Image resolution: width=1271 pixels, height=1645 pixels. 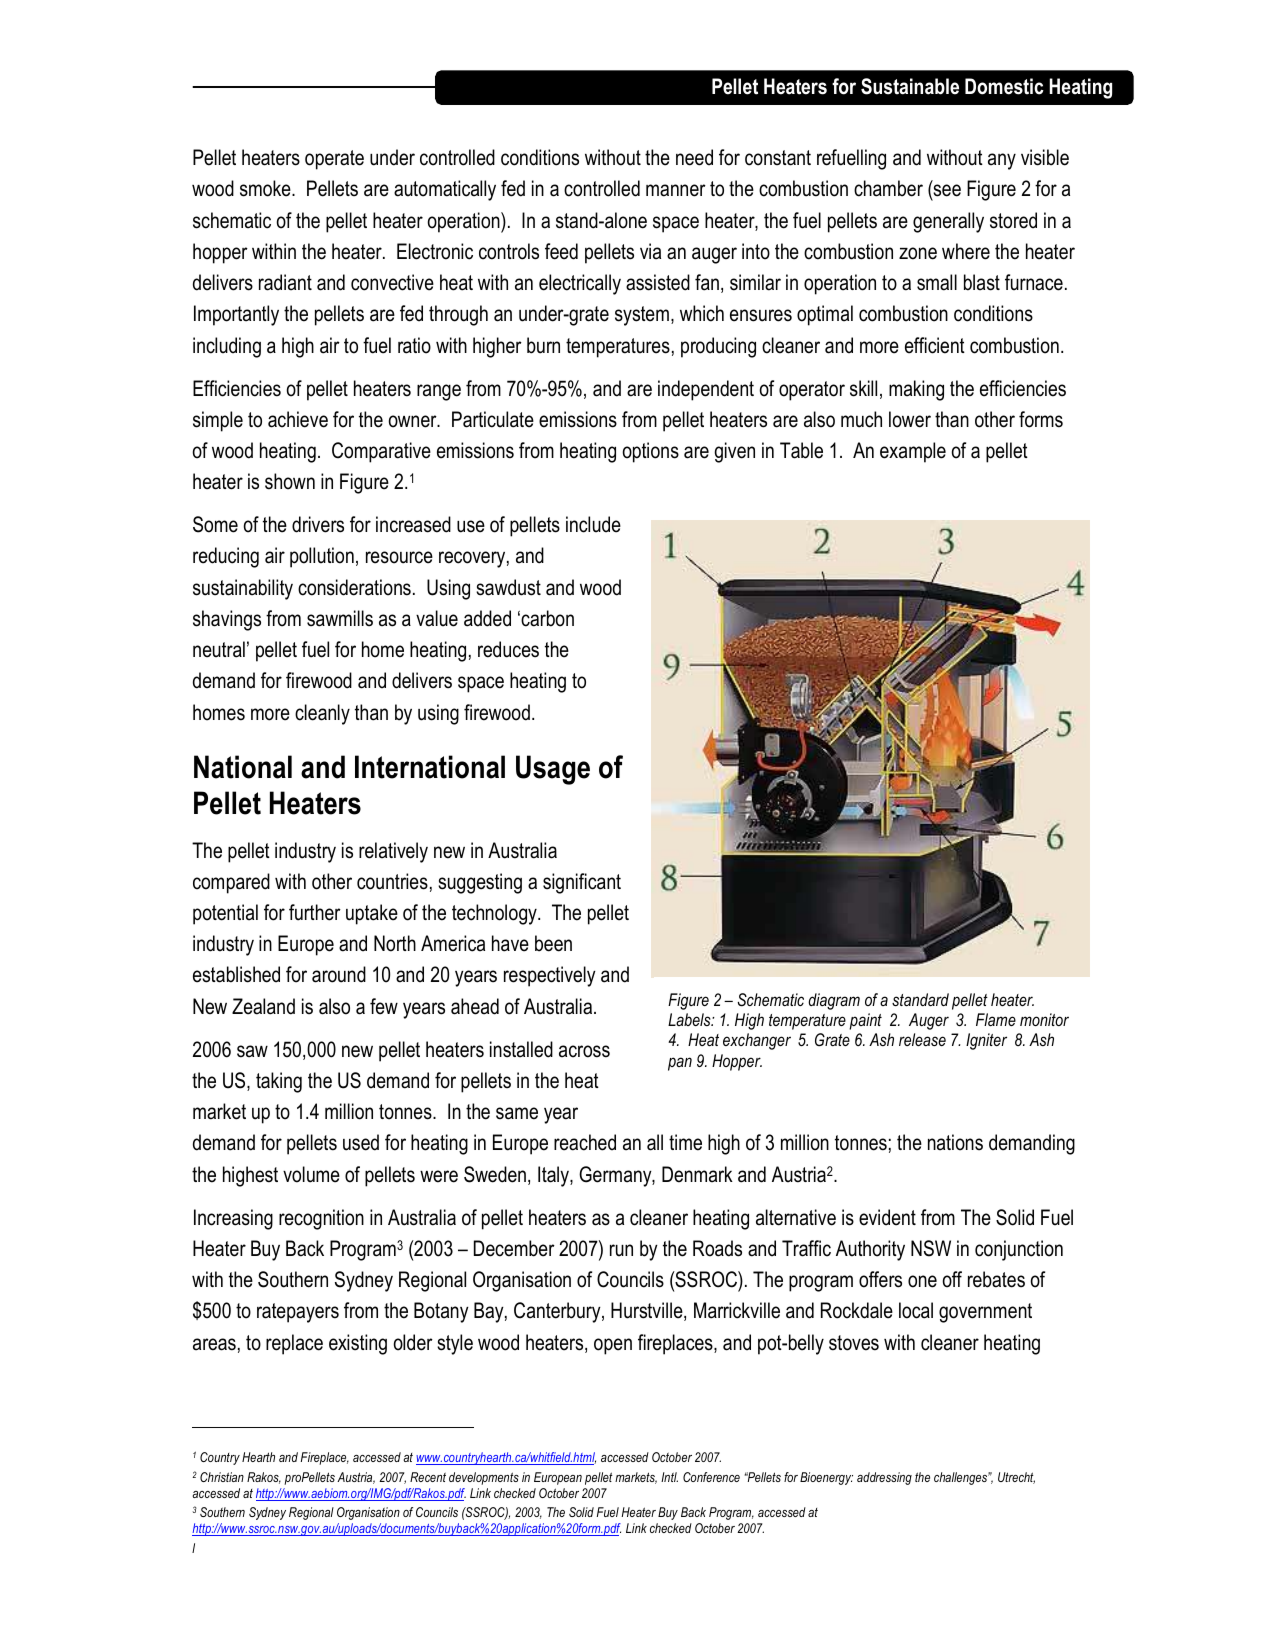 I want to click on addressing, so click(x=884, y=1478).
